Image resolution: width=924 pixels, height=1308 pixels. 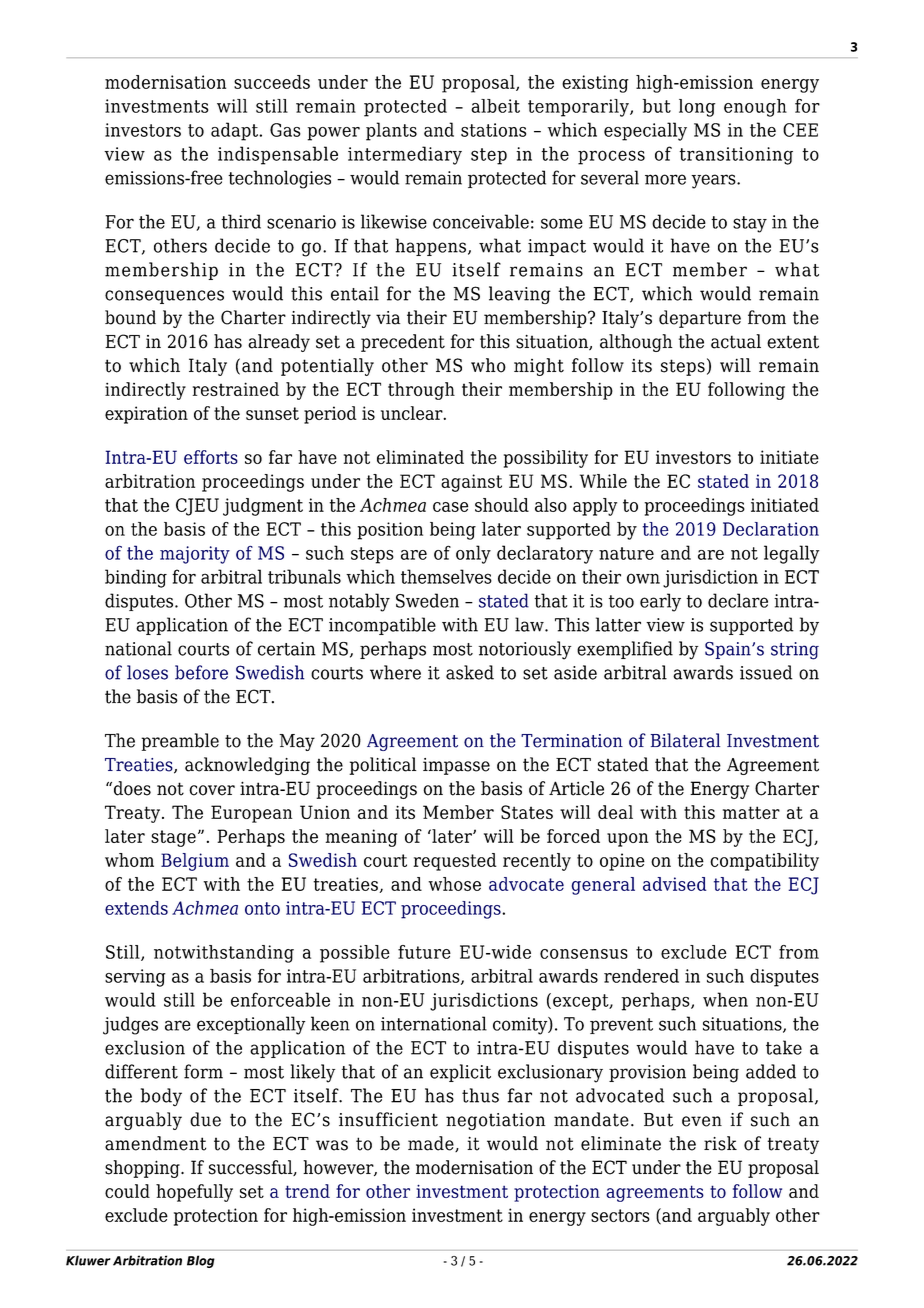 What do you see at coordinates (697, 108) in the screenshot?
I see `long` at bounding box center [697, 108].
